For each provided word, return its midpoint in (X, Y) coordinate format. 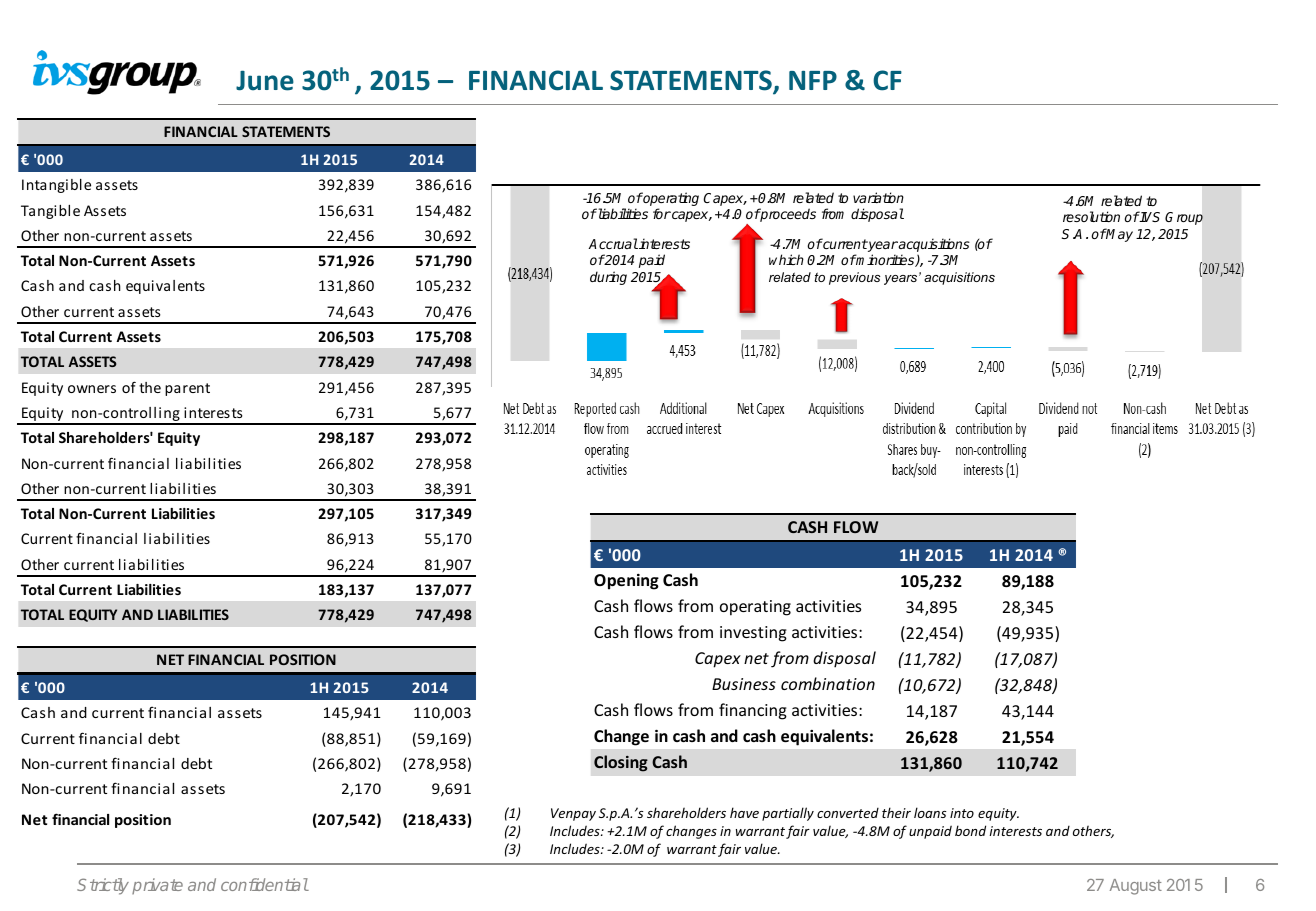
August (1136, 887)
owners (92, 389)
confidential (264, 884)
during (608, 278)
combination (828, 683)
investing (753, 634)
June (265, 80)
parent (187, 389)
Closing (621, 763)
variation (878, 197)
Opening (626, 582)
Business (744, 684)
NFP (813, 80)
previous (854, 278)
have (744, 812)
